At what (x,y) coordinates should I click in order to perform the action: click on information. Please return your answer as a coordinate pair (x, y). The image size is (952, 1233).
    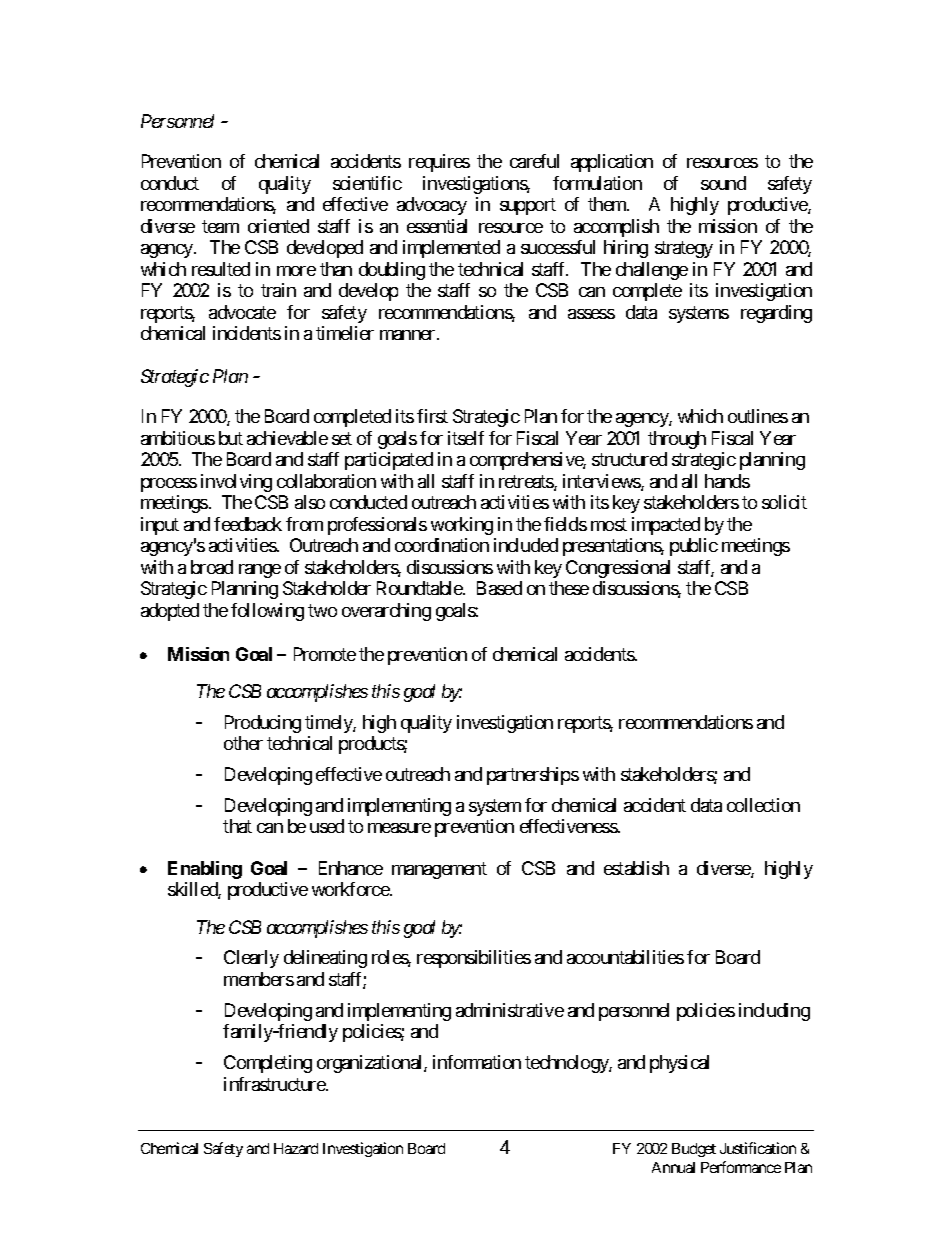
    Looking at the image, I should click on (477, 1062).
